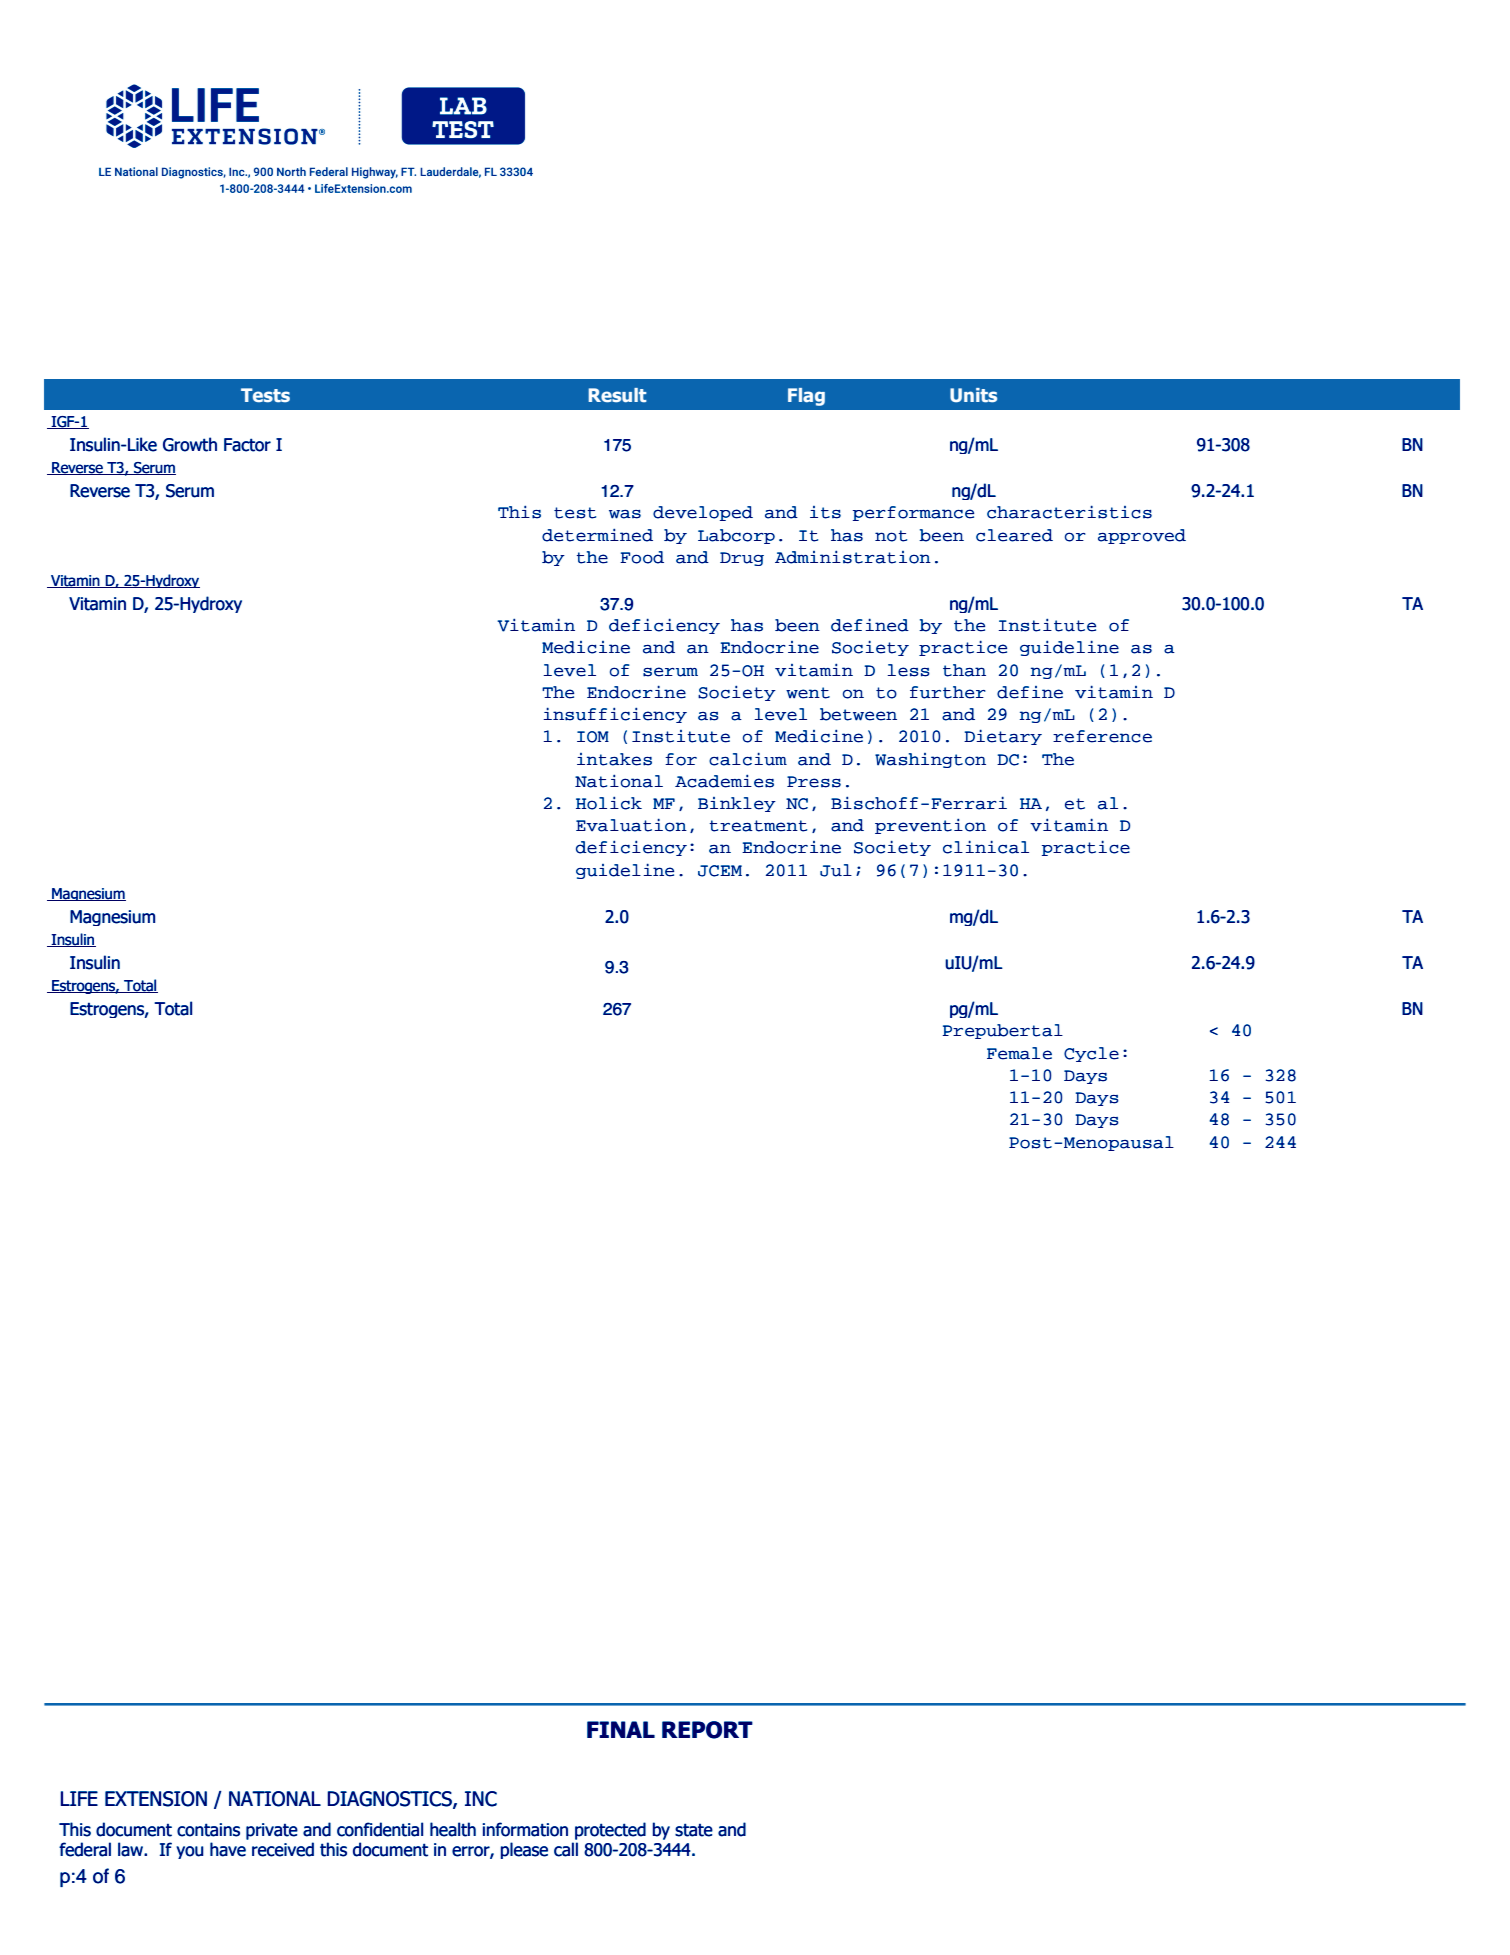 This screenshot has width=1510, height=1955. I want to click on Evaluation, so click(631, 825).
